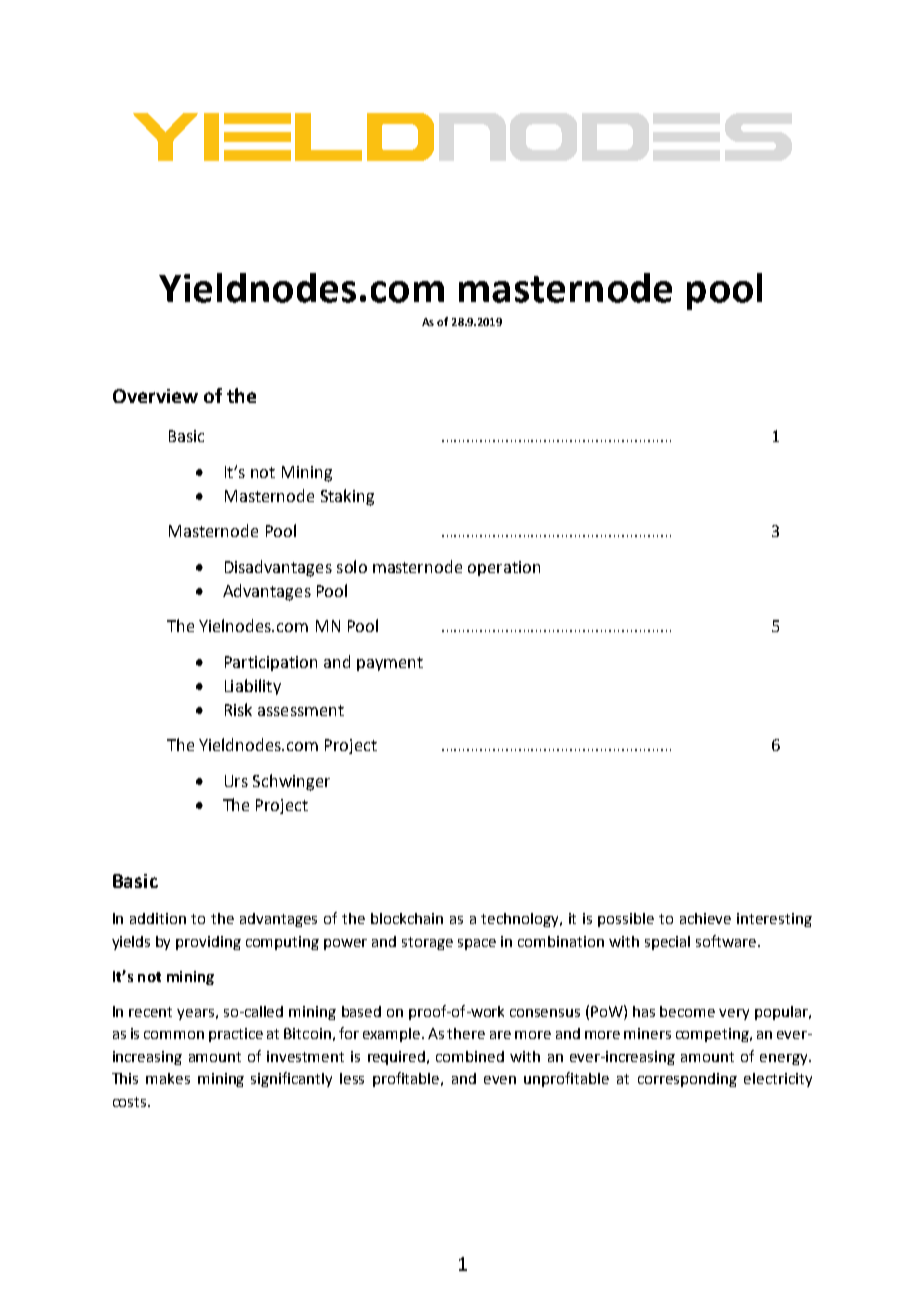  Describe the element at coordinates (168, 1078) in the screenshot. I see `makes` at that location.
